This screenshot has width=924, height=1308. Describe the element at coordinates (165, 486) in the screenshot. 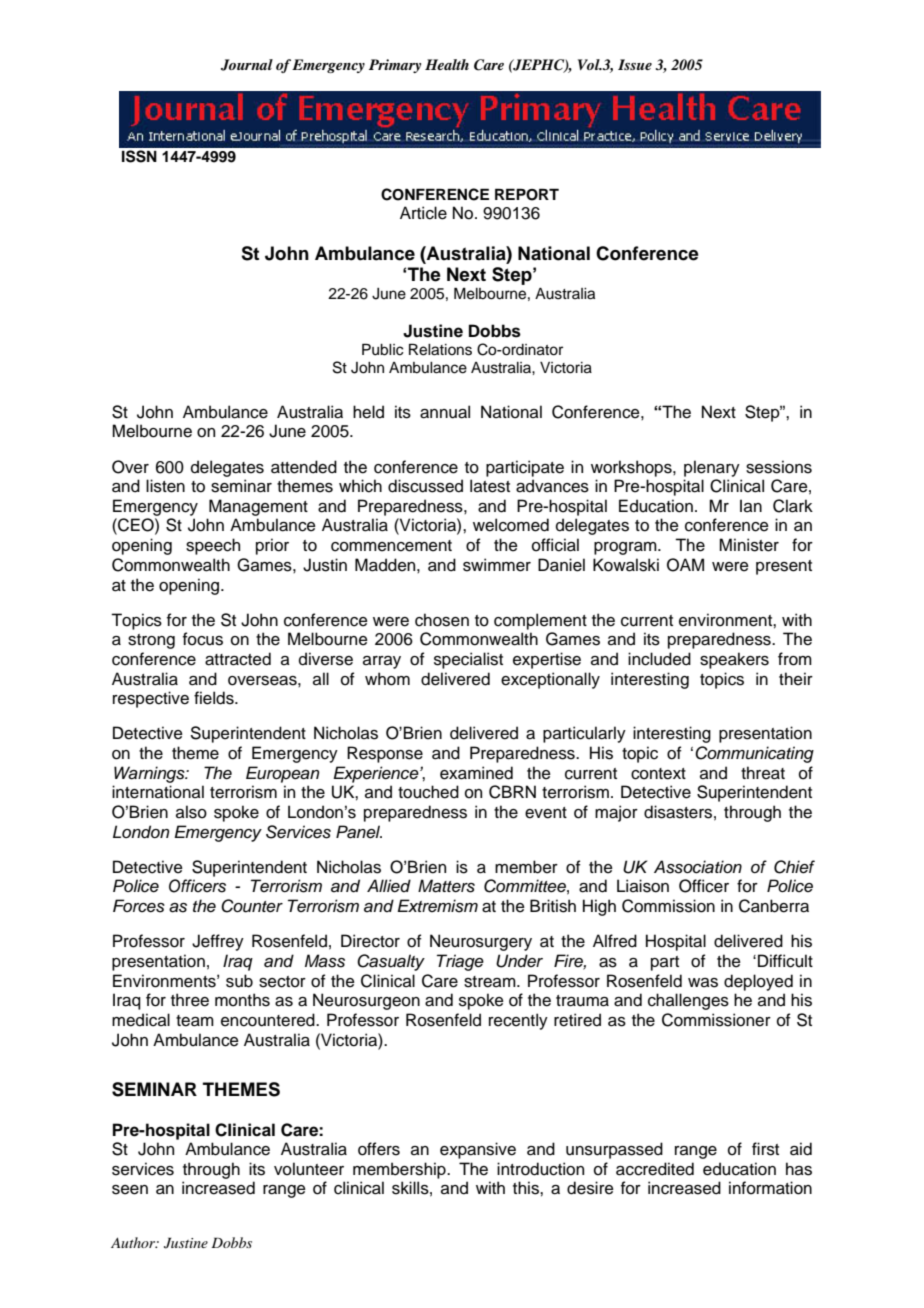

I see `listen` at that location.
